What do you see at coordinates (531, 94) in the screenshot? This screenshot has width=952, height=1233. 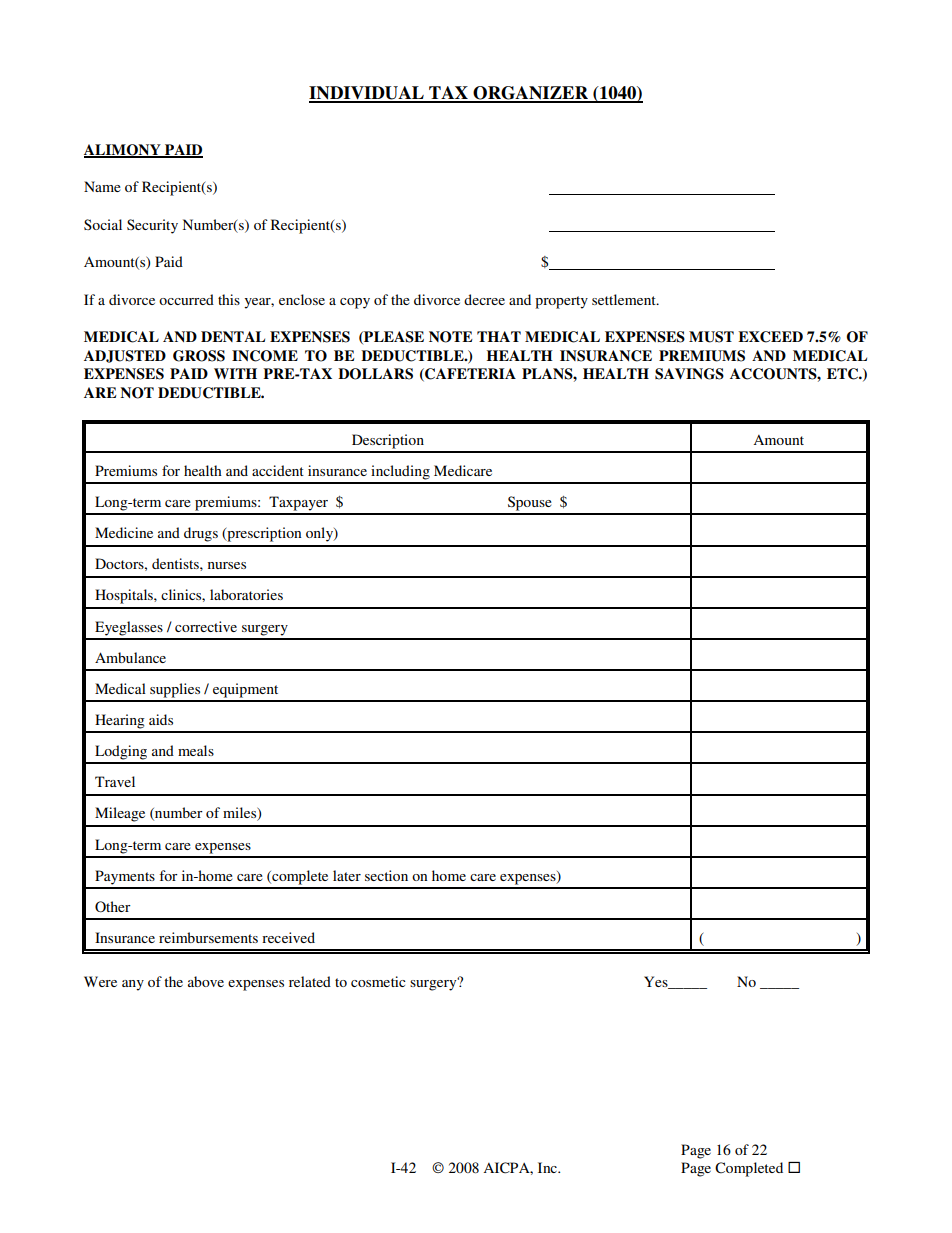 I see `ORGANIZER` at bounding box center [531, 94].
